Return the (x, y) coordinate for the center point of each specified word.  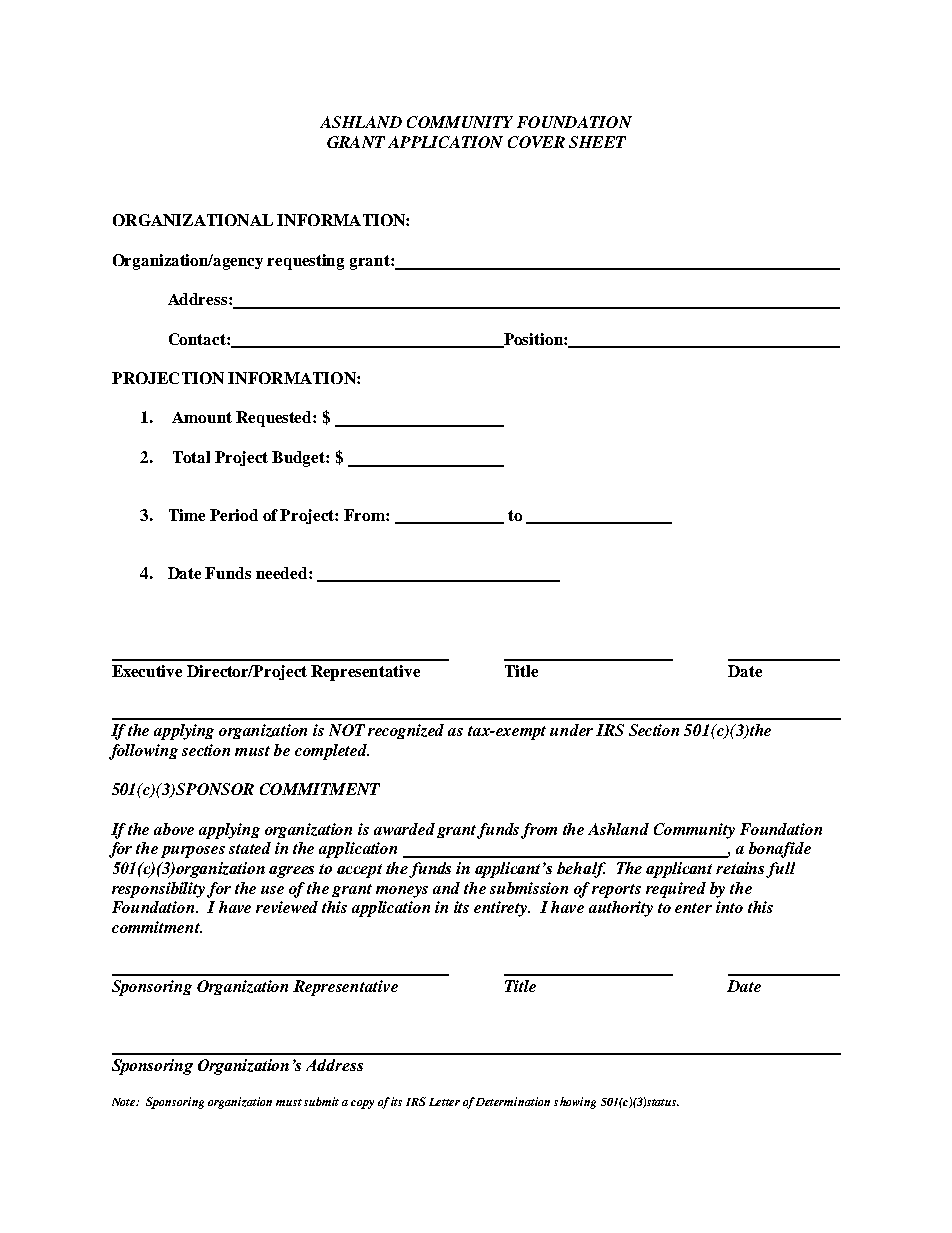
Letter (444, 1102)
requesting (305, 262)
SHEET (597, 142)
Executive (147, 671)
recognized (406, 731)
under (571, 730)
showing (575, 1103)
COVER (536, 142)
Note (125, 1102)
